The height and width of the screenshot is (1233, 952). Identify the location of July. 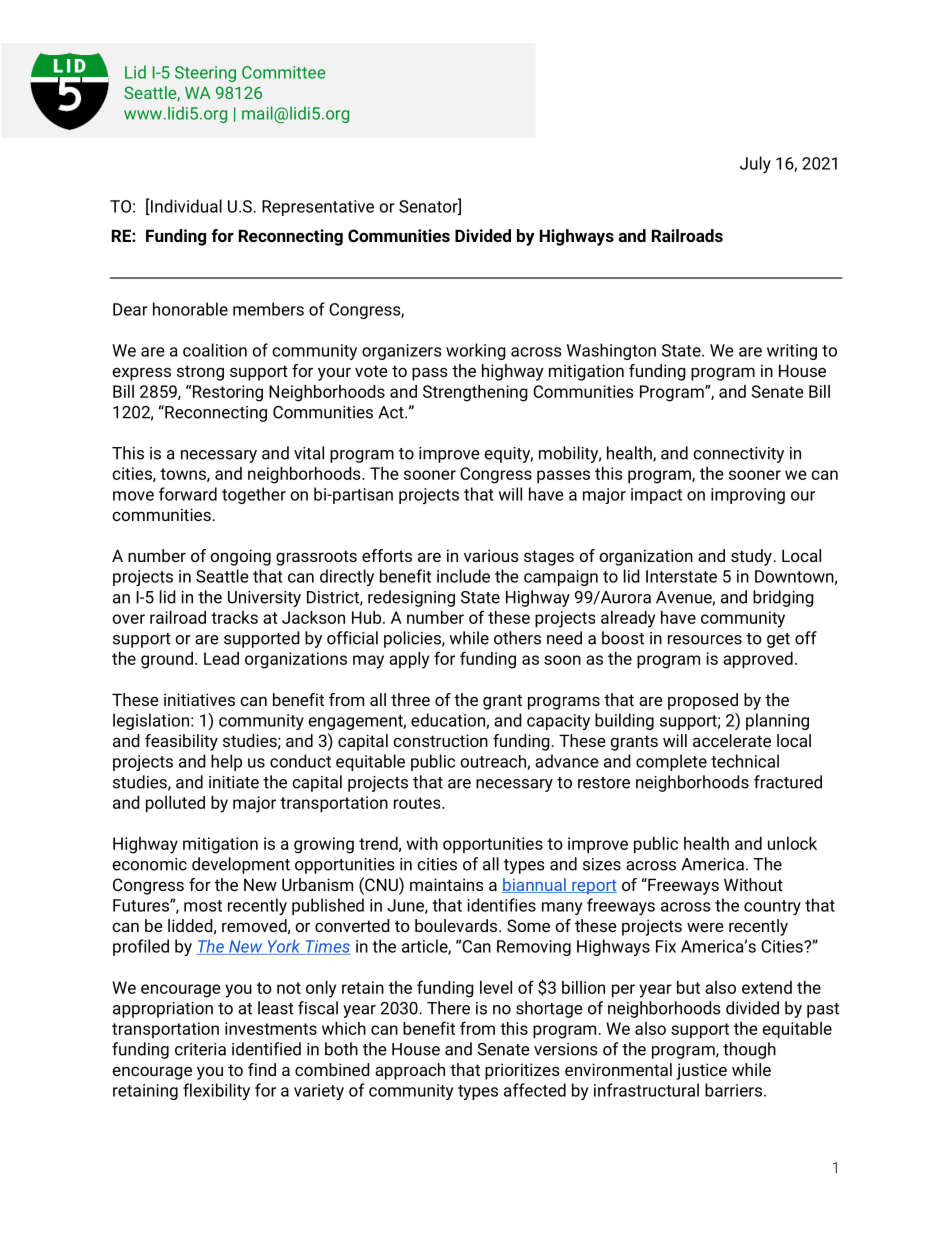
(755, 164).
